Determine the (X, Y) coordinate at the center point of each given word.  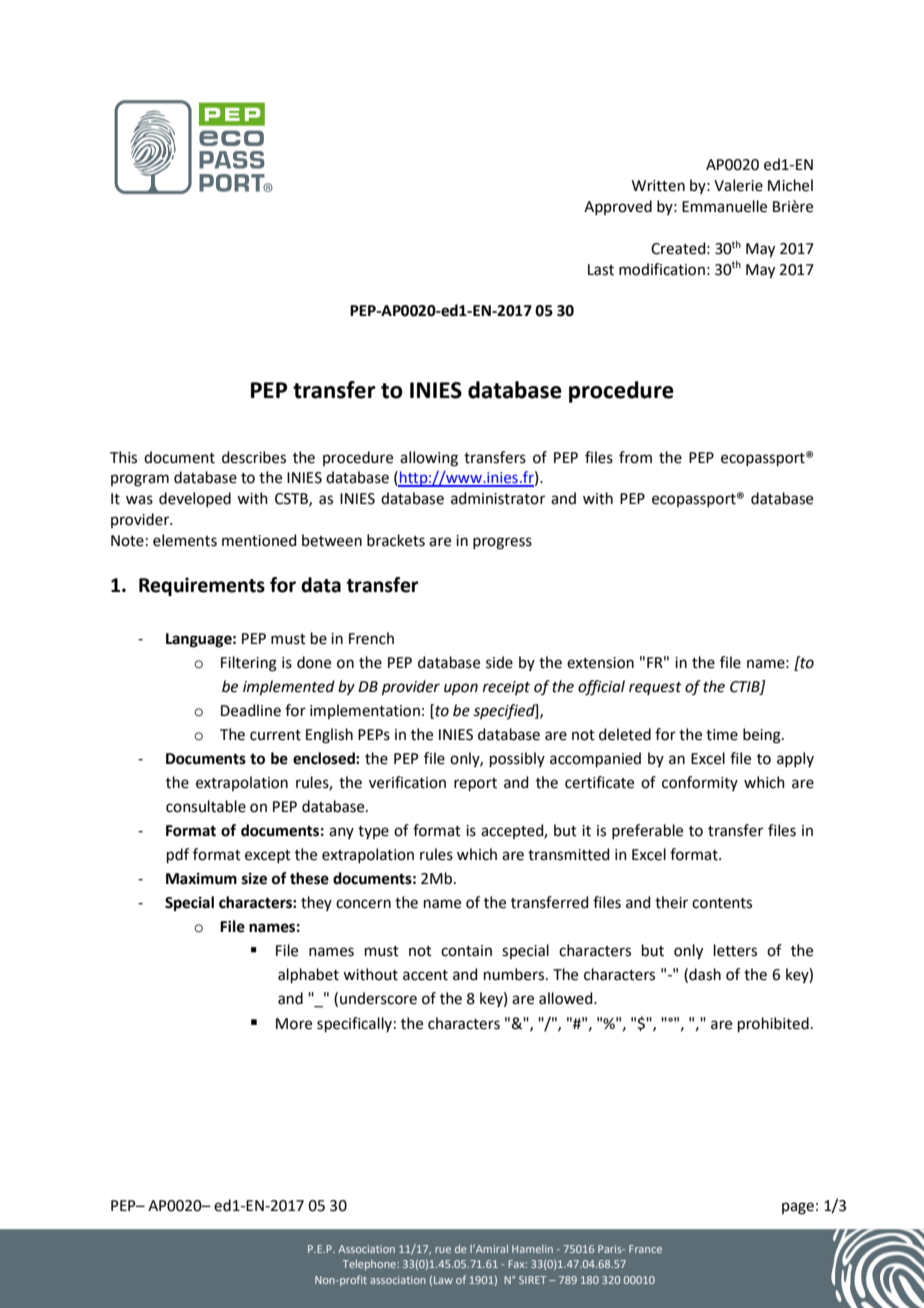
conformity (700, 783)
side (499, 662)
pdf (178, 855)
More (294, 1024)
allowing (429, 459)
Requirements (202, 586)
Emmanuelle (724, 206)
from (635, 457)
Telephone (370, 1265)
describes (254, 457)
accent (425, 975)
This (123, 457)
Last (601, 270)
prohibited (773, 1024)
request (655, 688)
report (475, 784)
